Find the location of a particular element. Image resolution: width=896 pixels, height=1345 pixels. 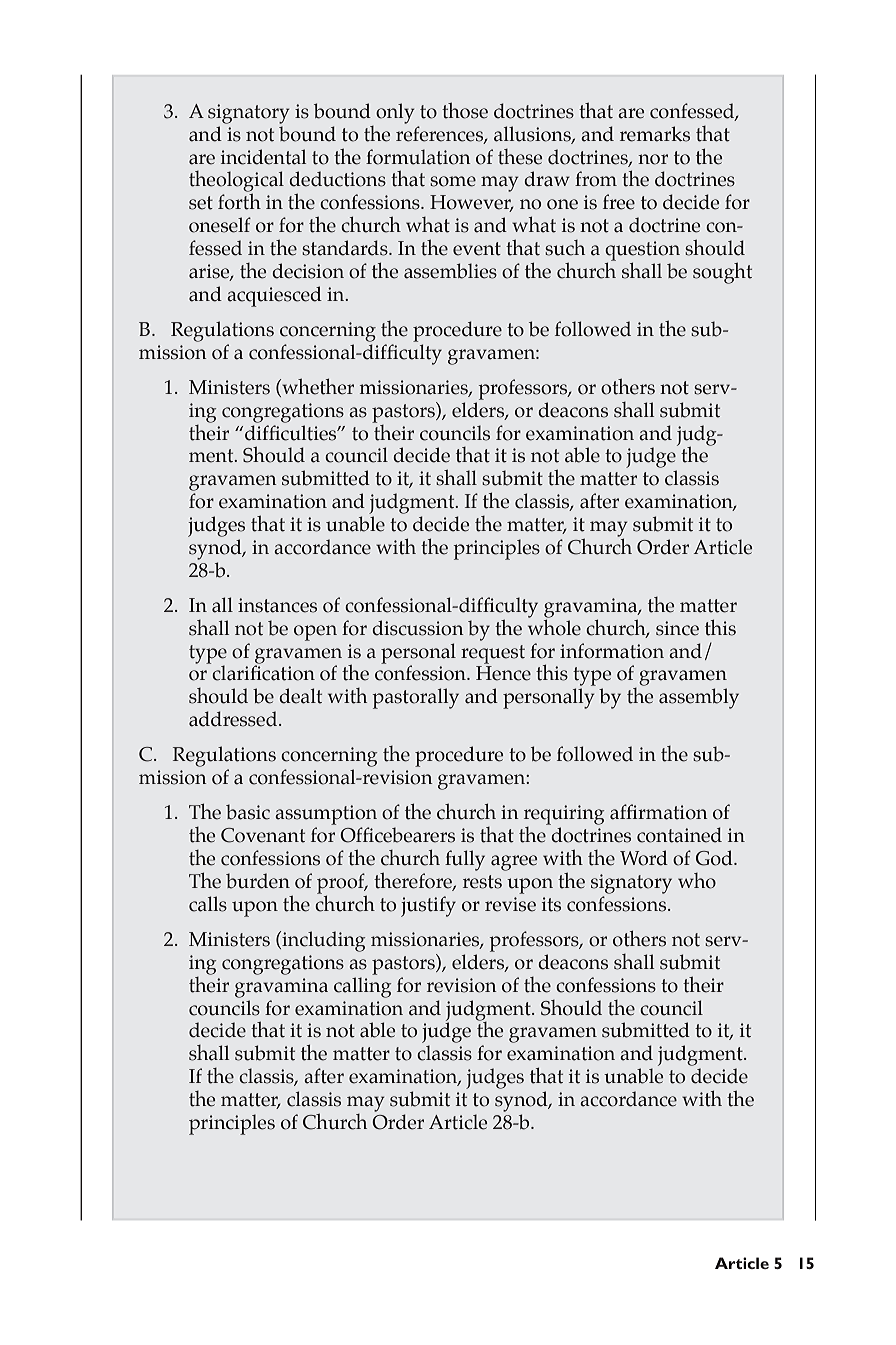

since is located at coordinates (677, 628).
